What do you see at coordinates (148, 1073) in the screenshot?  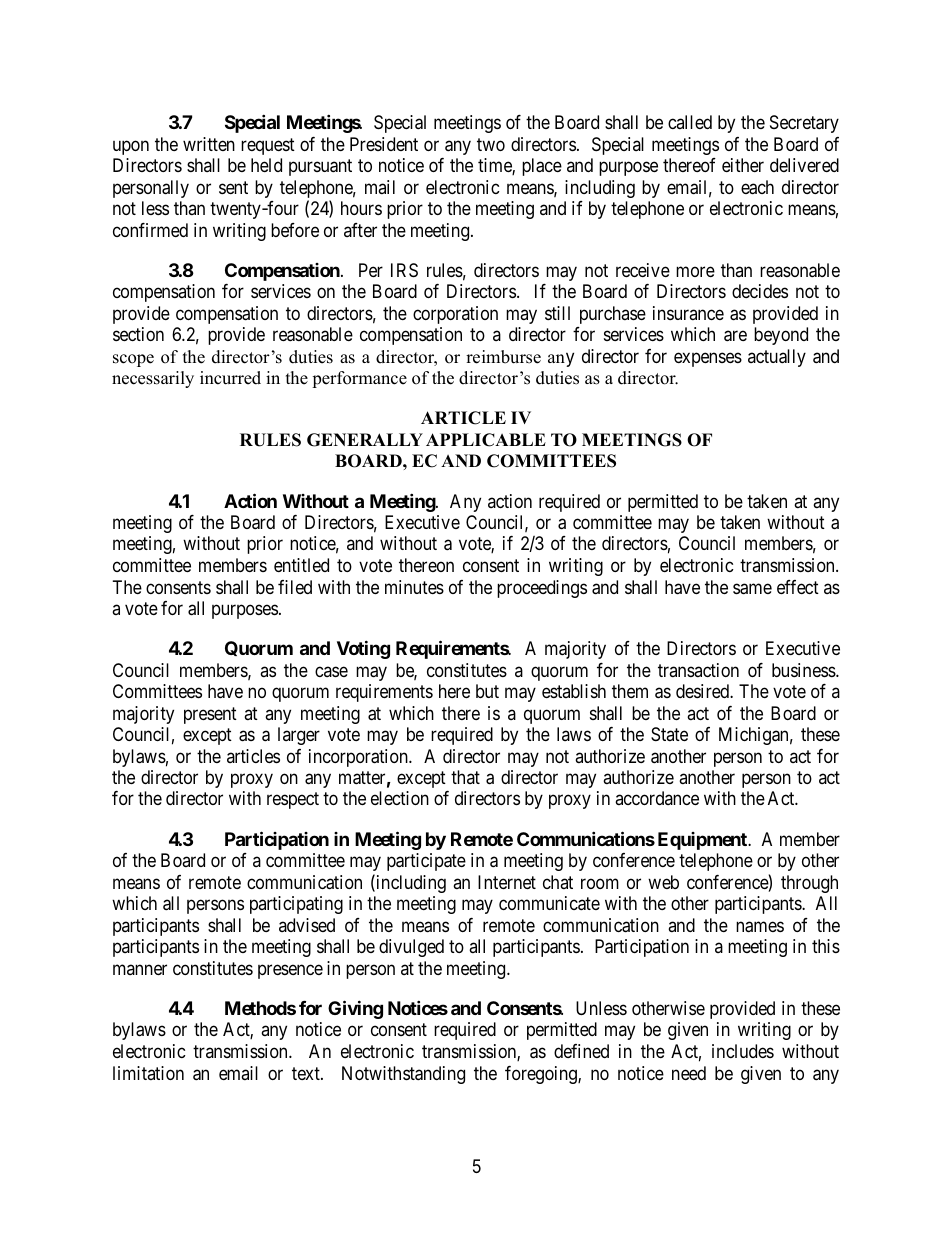 I see `limitation` at bounding box center [148, 1073].
